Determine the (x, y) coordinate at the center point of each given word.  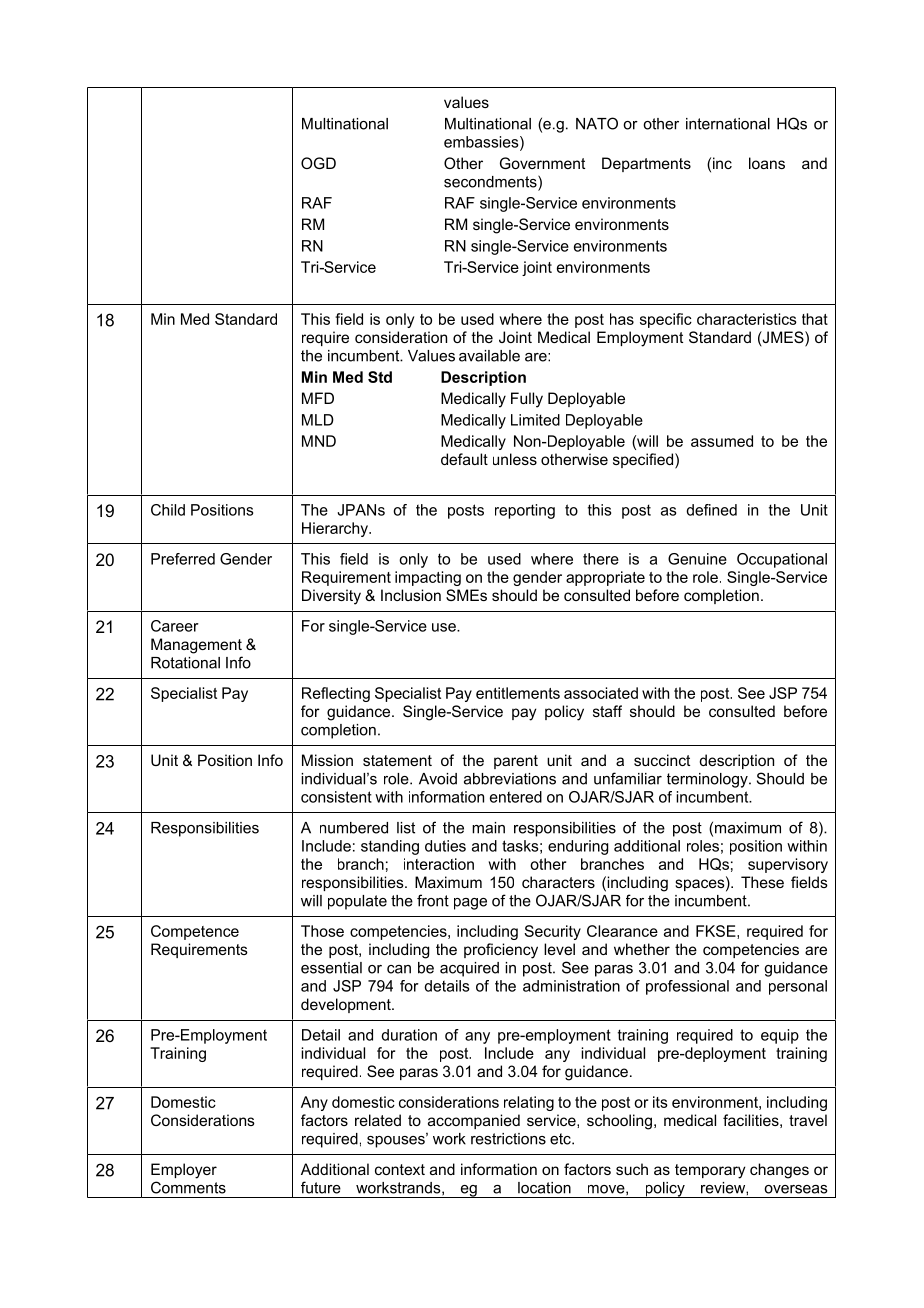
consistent (336, 797)
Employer (184, 1171)
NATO (597, 123)
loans (767, 163)
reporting (525, 511)
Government (542, 163)
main (488, 828)
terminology (708, 780)
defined (711, 510)
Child (168, 510)
